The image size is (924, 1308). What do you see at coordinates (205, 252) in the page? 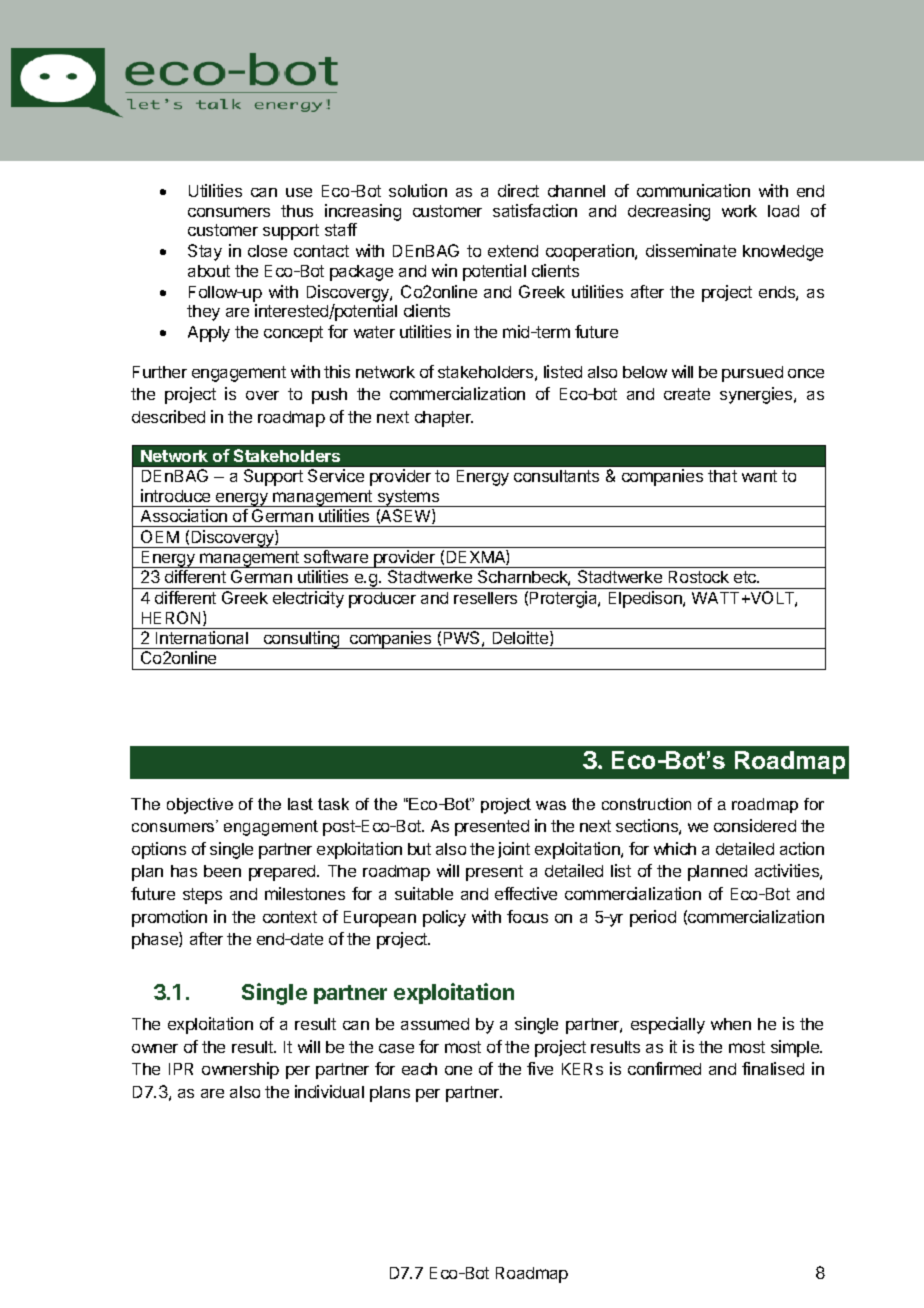
I see `Stay` at bounding box center [205, 252].
